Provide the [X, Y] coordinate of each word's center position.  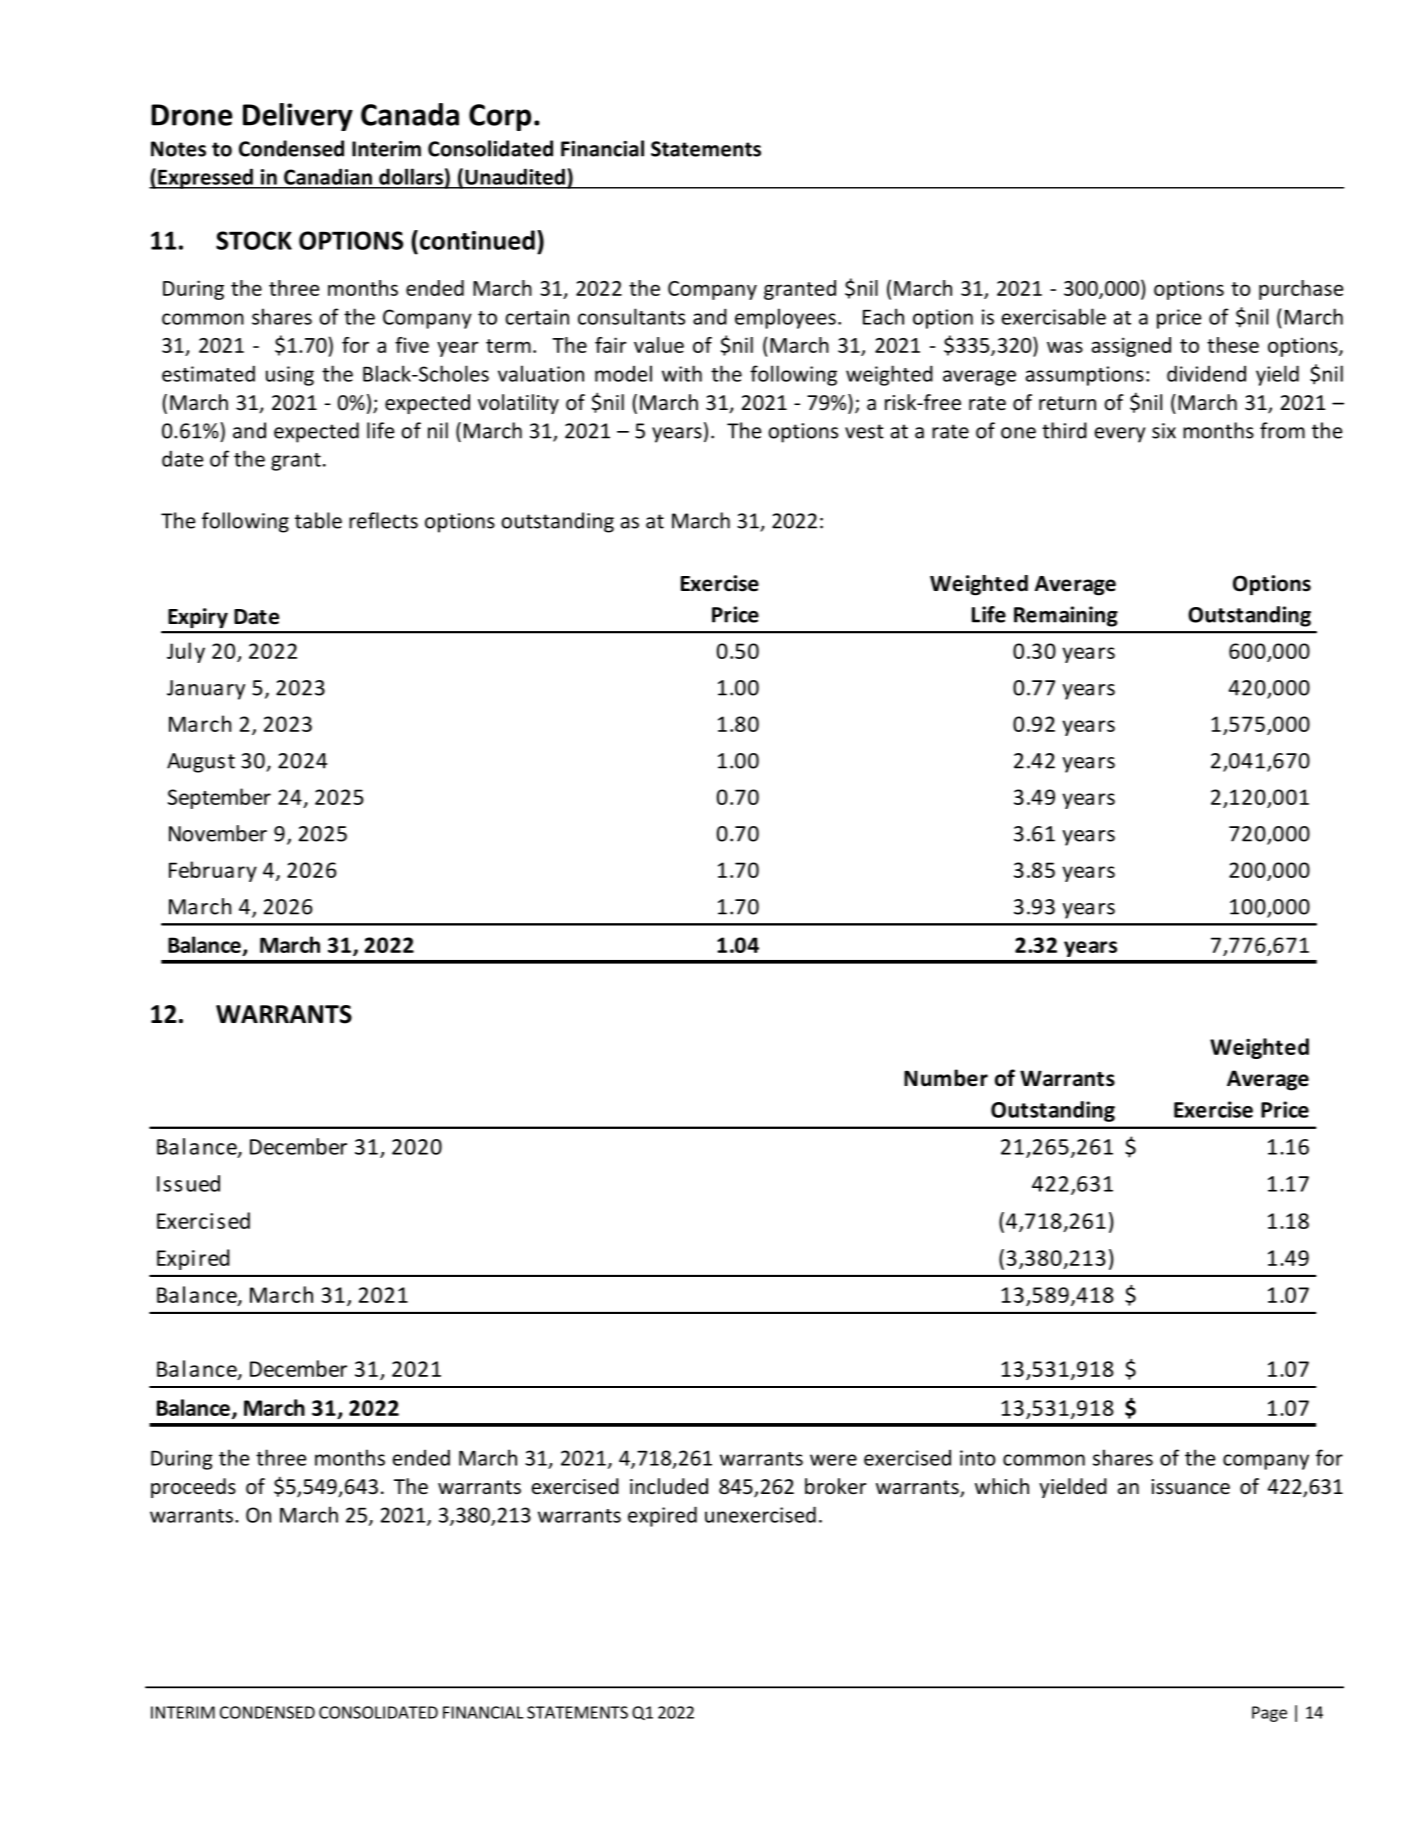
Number [946, 1078]
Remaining [1066, 616]
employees [785, 318]
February [213, 871]
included [669, 1486]
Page [1269, 1714]
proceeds [193, 1488]
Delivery [298, 117]
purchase [1301, 290]
